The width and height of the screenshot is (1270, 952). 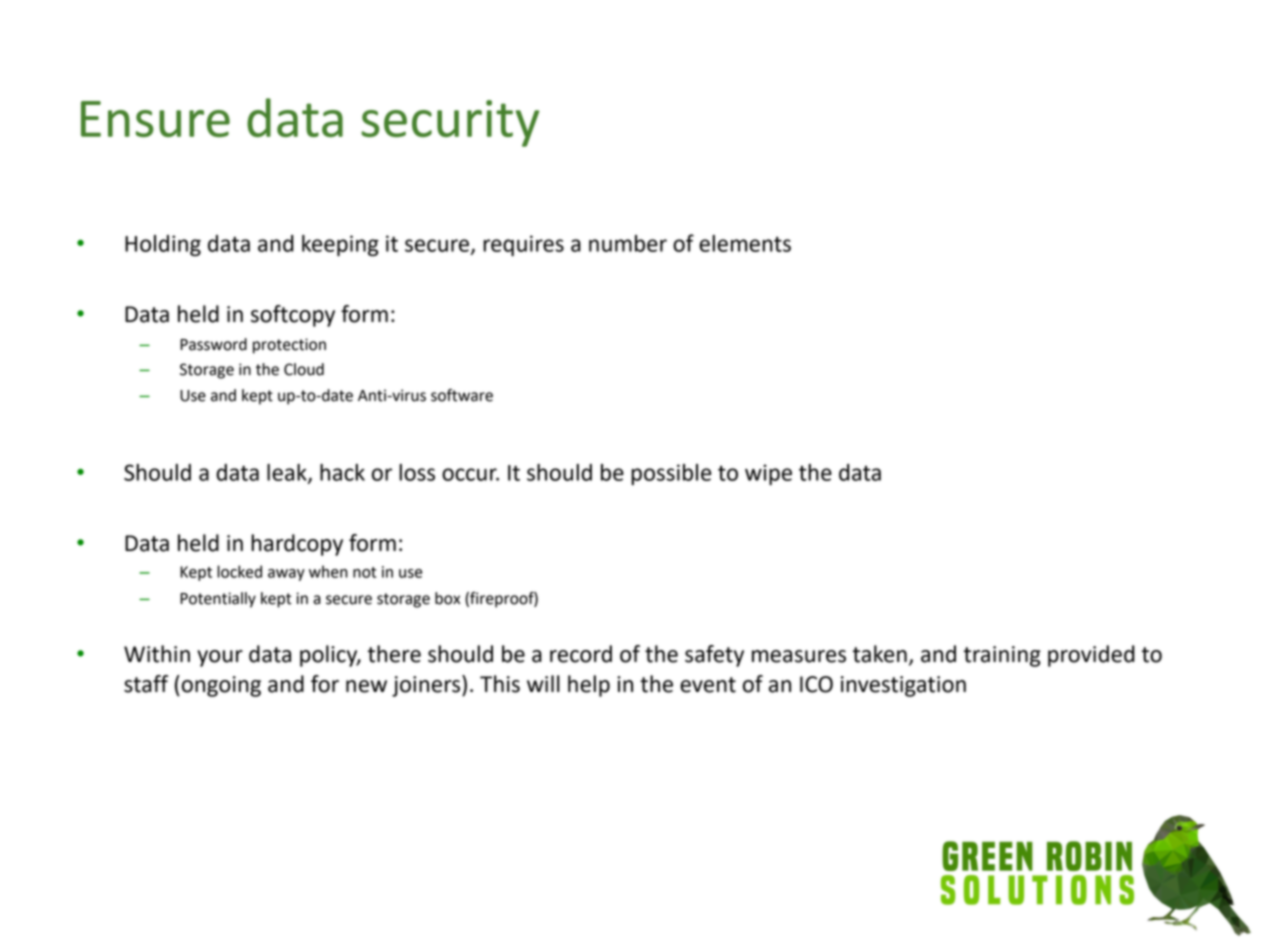 What do you see at coordinates (450, 123) in the screenshot?
I see `security` at bounding box center [450, 123].
